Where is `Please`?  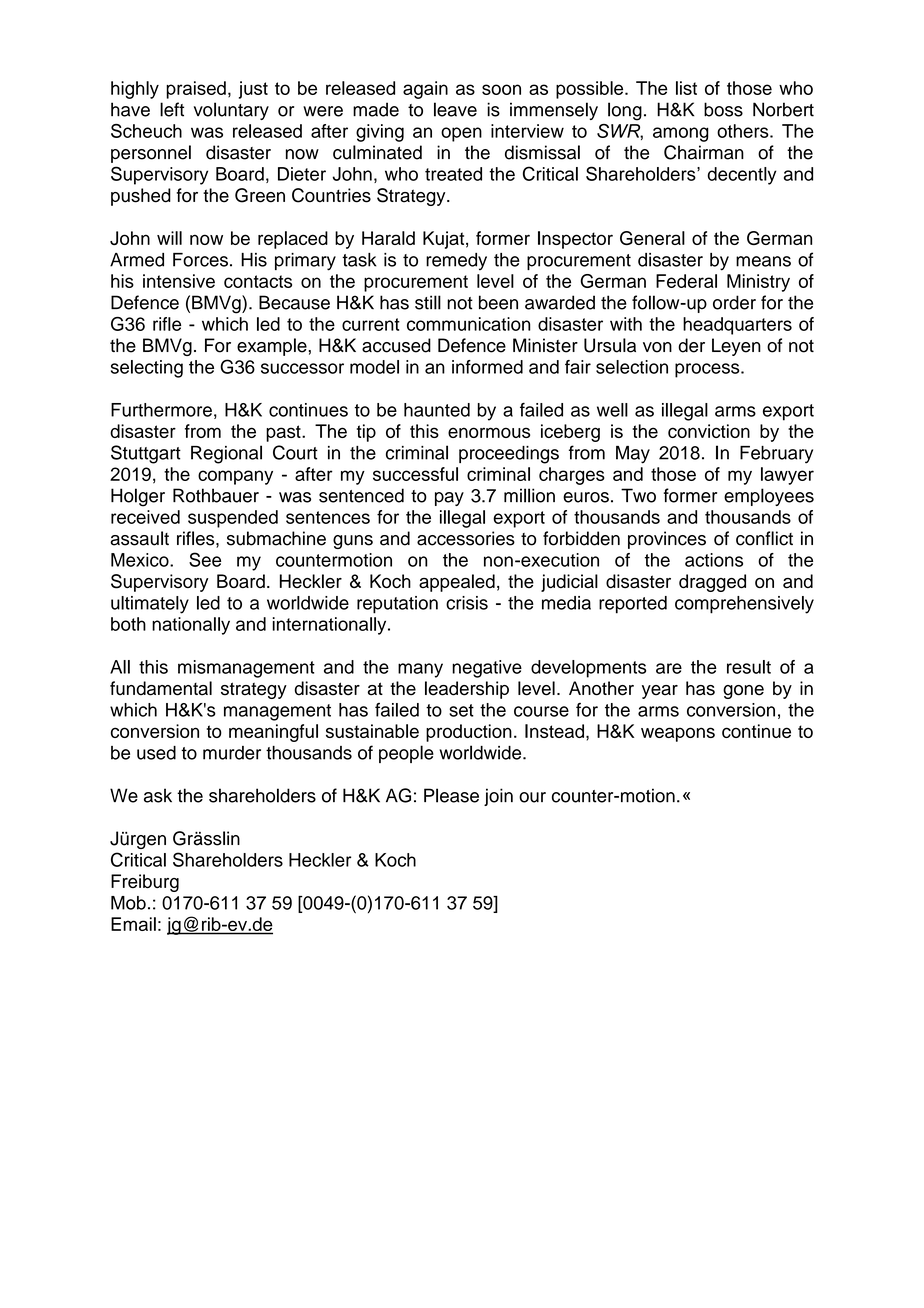
Please is located at coordinates (451, 795).
